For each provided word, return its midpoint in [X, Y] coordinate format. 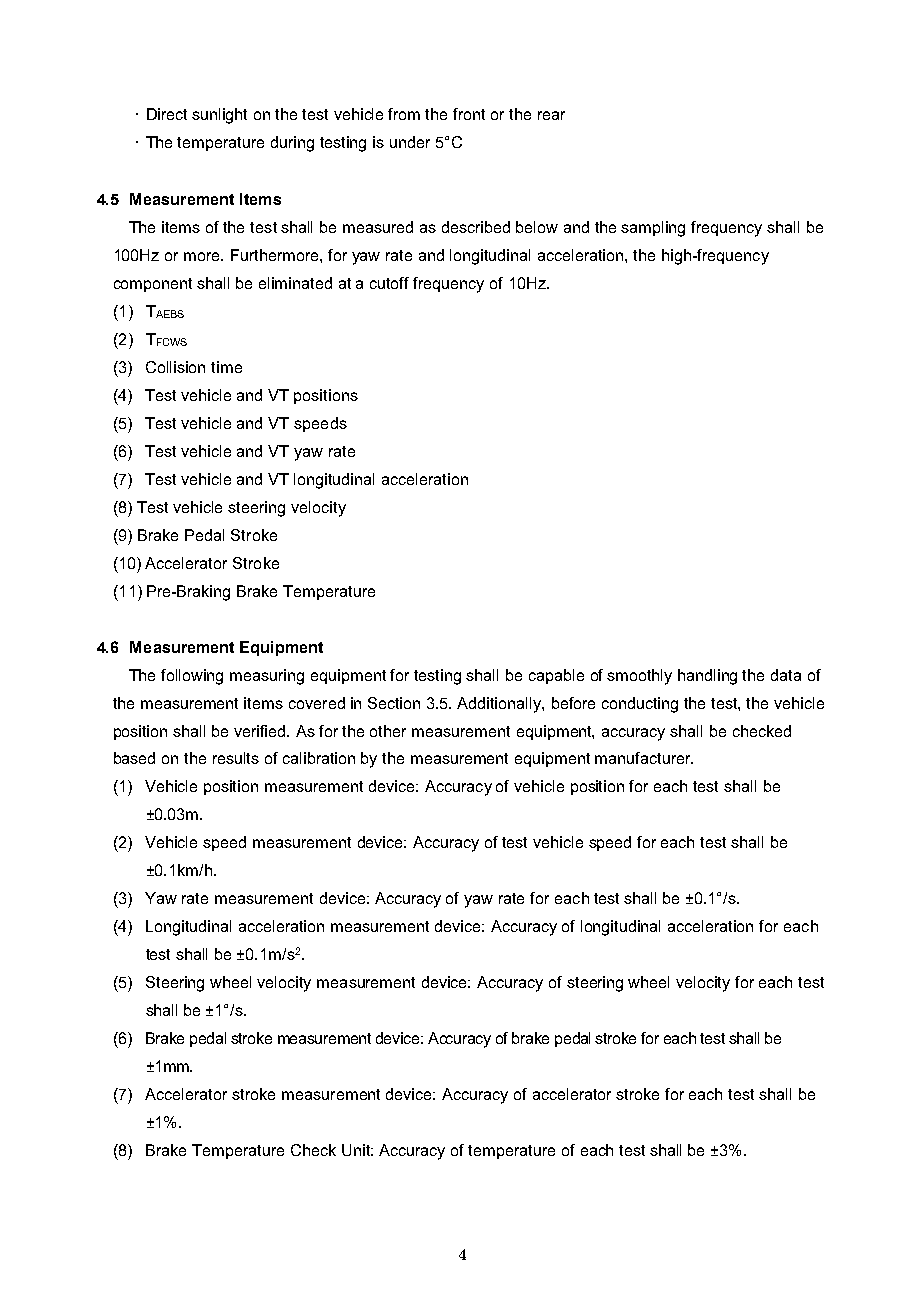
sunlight [219, 116]
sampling [653, 229]
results [236, 758]
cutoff [389, 283]
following [192, 677]
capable [556, 676]
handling [707, 677]
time [226, 367]
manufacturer [644, 758]
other [388, 731]
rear [551, 115]
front [469, 114]
